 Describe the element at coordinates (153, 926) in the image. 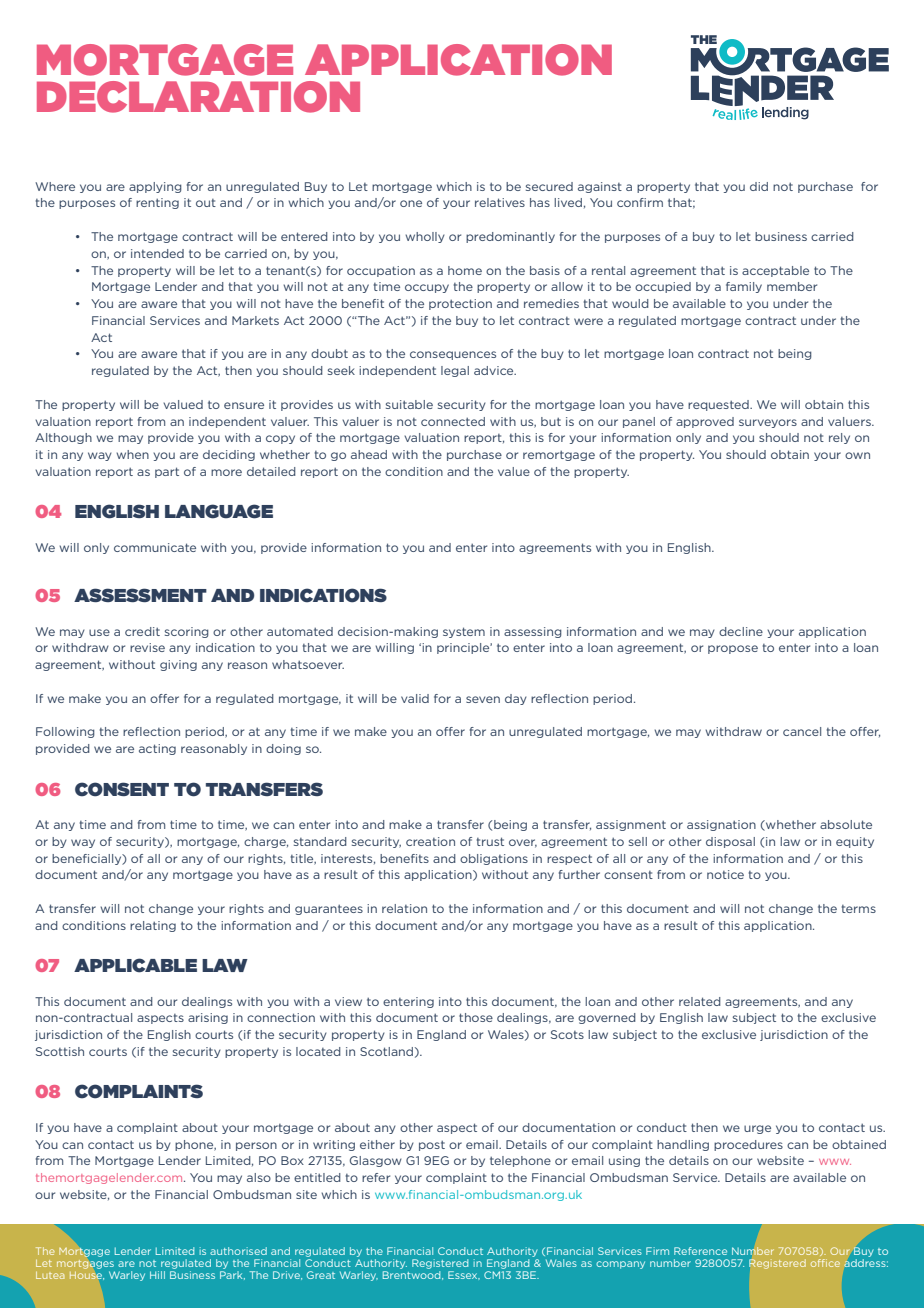

I see `relating` at that location.
